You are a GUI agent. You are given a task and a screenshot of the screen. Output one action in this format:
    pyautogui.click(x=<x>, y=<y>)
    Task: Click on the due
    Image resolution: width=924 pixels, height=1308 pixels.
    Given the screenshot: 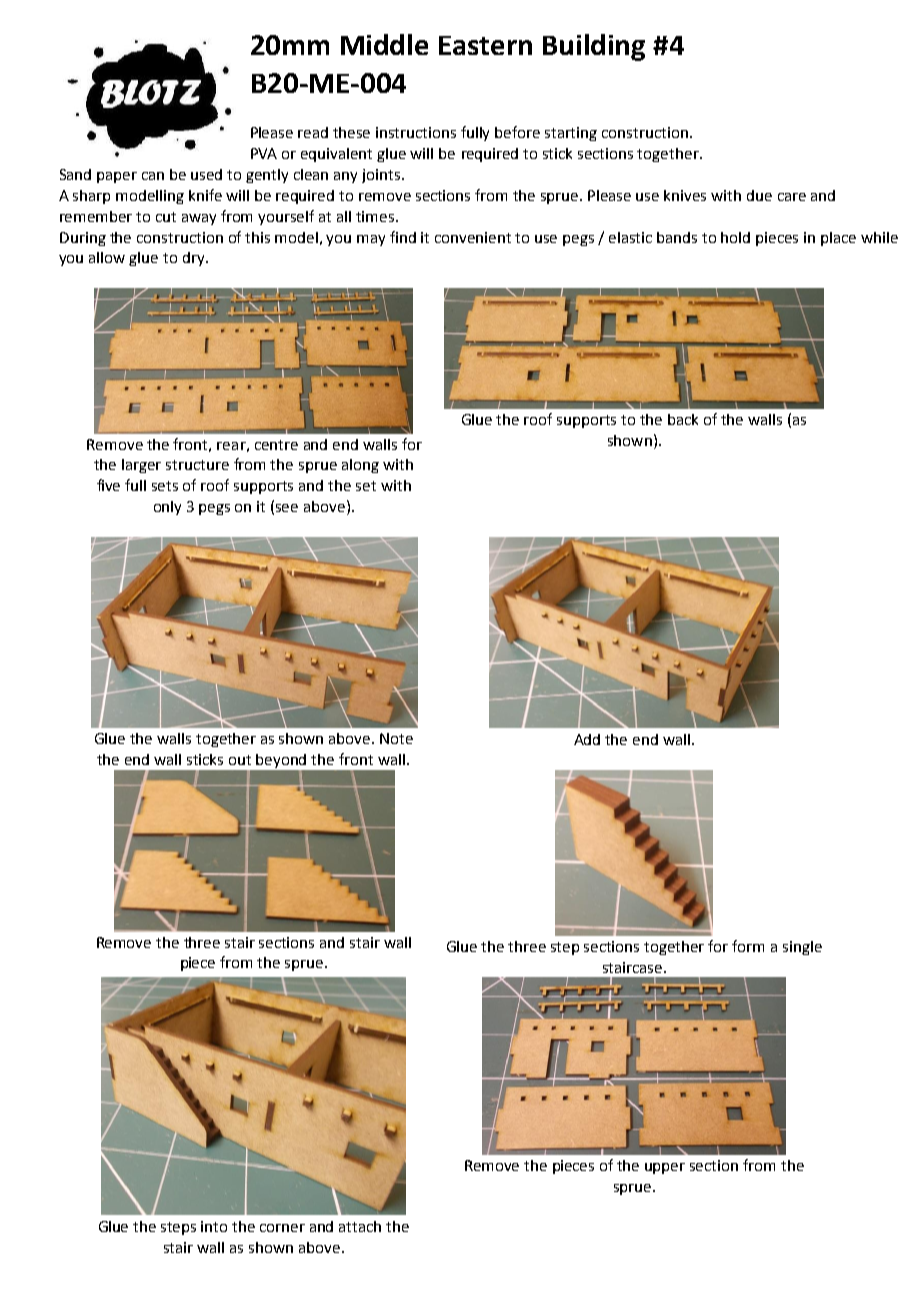 What is the action you would take?
    pyautogui.click(x=759, y=195)
